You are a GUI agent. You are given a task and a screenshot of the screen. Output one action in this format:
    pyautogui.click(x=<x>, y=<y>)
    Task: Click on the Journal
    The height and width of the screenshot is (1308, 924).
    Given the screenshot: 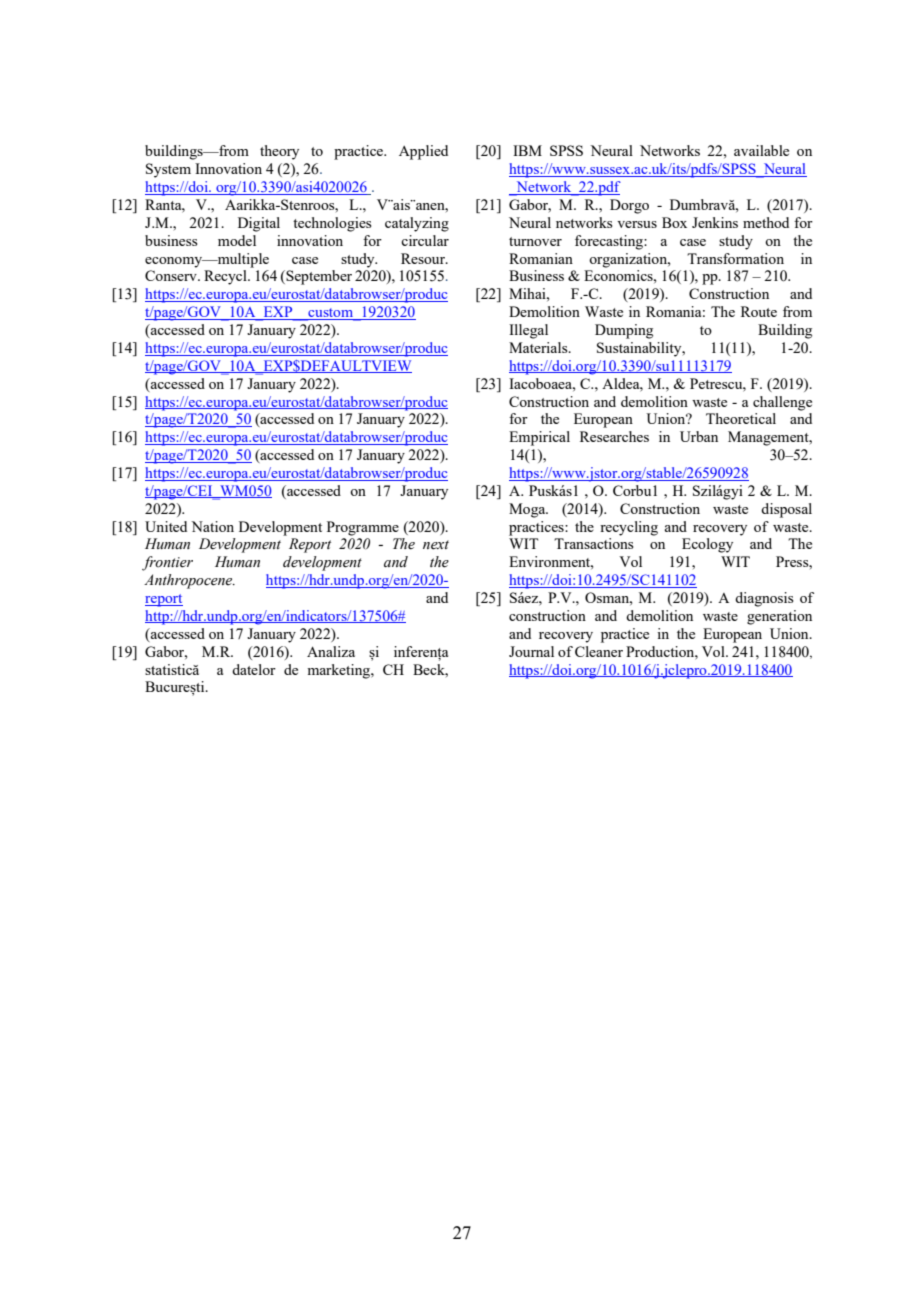 What is the action you would take?
    pyautogui.click(x=531, y=651)
